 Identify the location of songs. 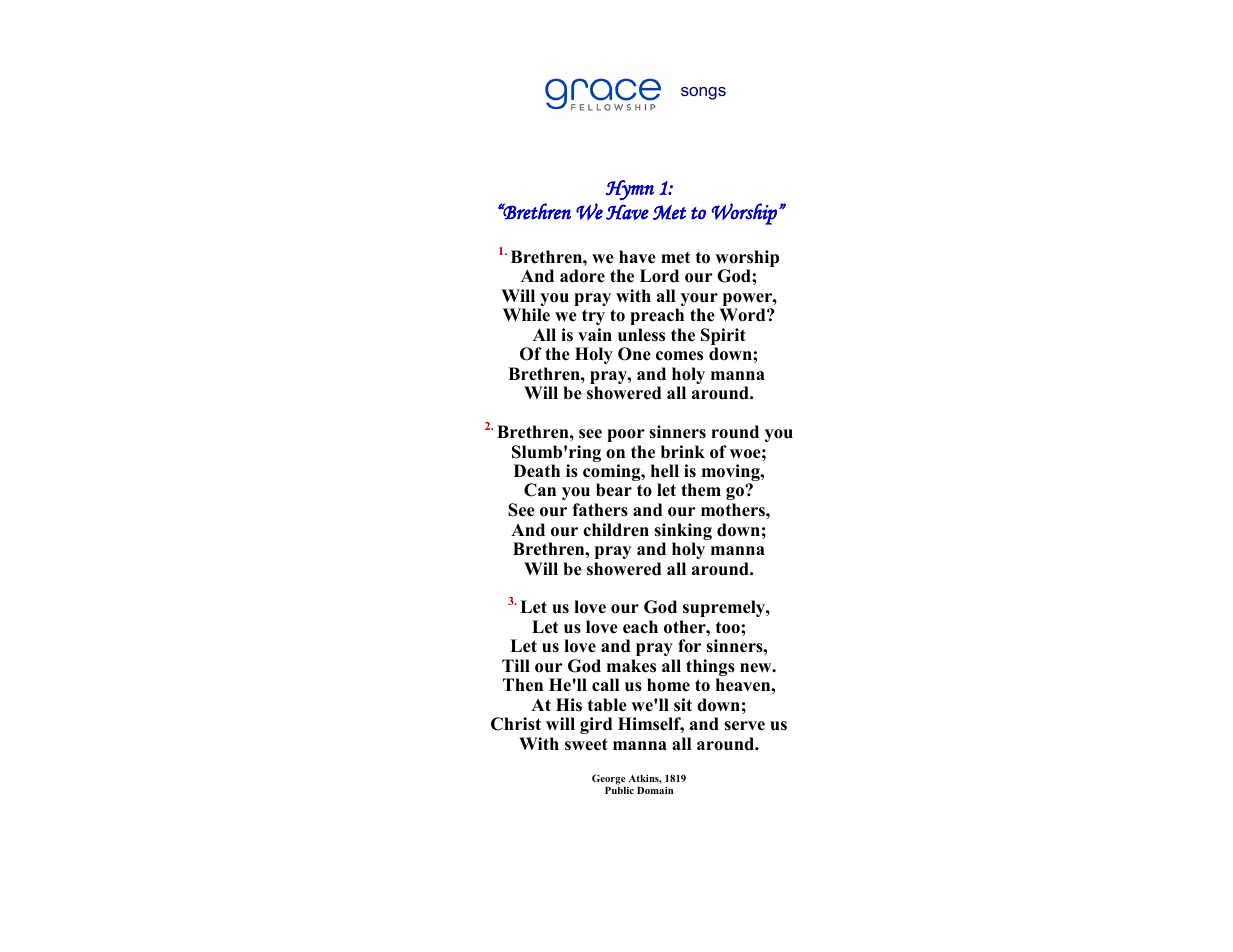
(703, 93).
